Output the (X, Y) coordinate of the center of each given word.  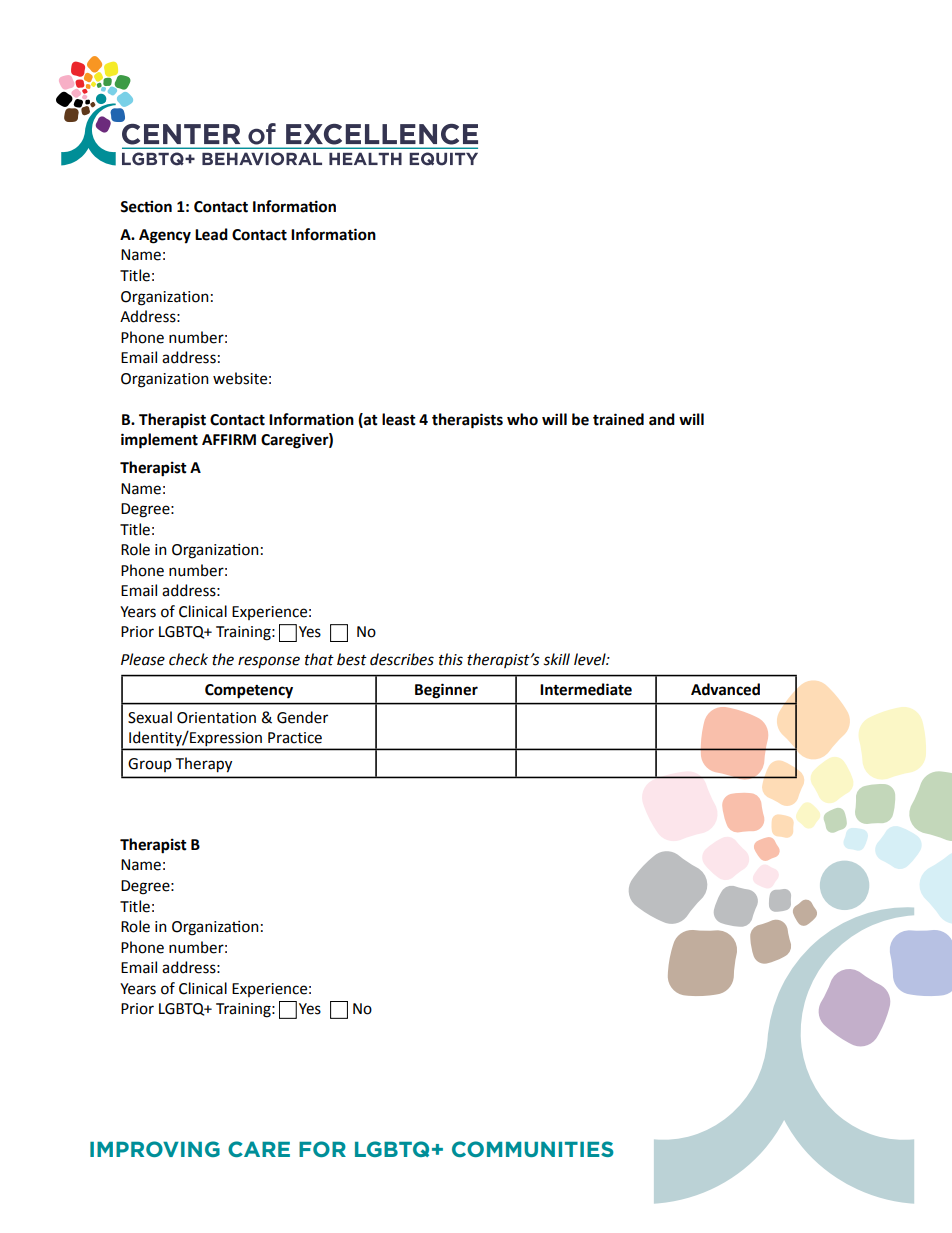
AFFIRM (229, 439)
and (662, 419)
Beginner (446, 691)
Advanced (725, 689)
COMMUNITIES (533, 1149)
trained (618, 419)
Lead (211, 234)
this (451, 659)
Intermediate (586, 689)
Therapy (204, 765)
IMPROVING (155, 1149)
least (399, 419)
